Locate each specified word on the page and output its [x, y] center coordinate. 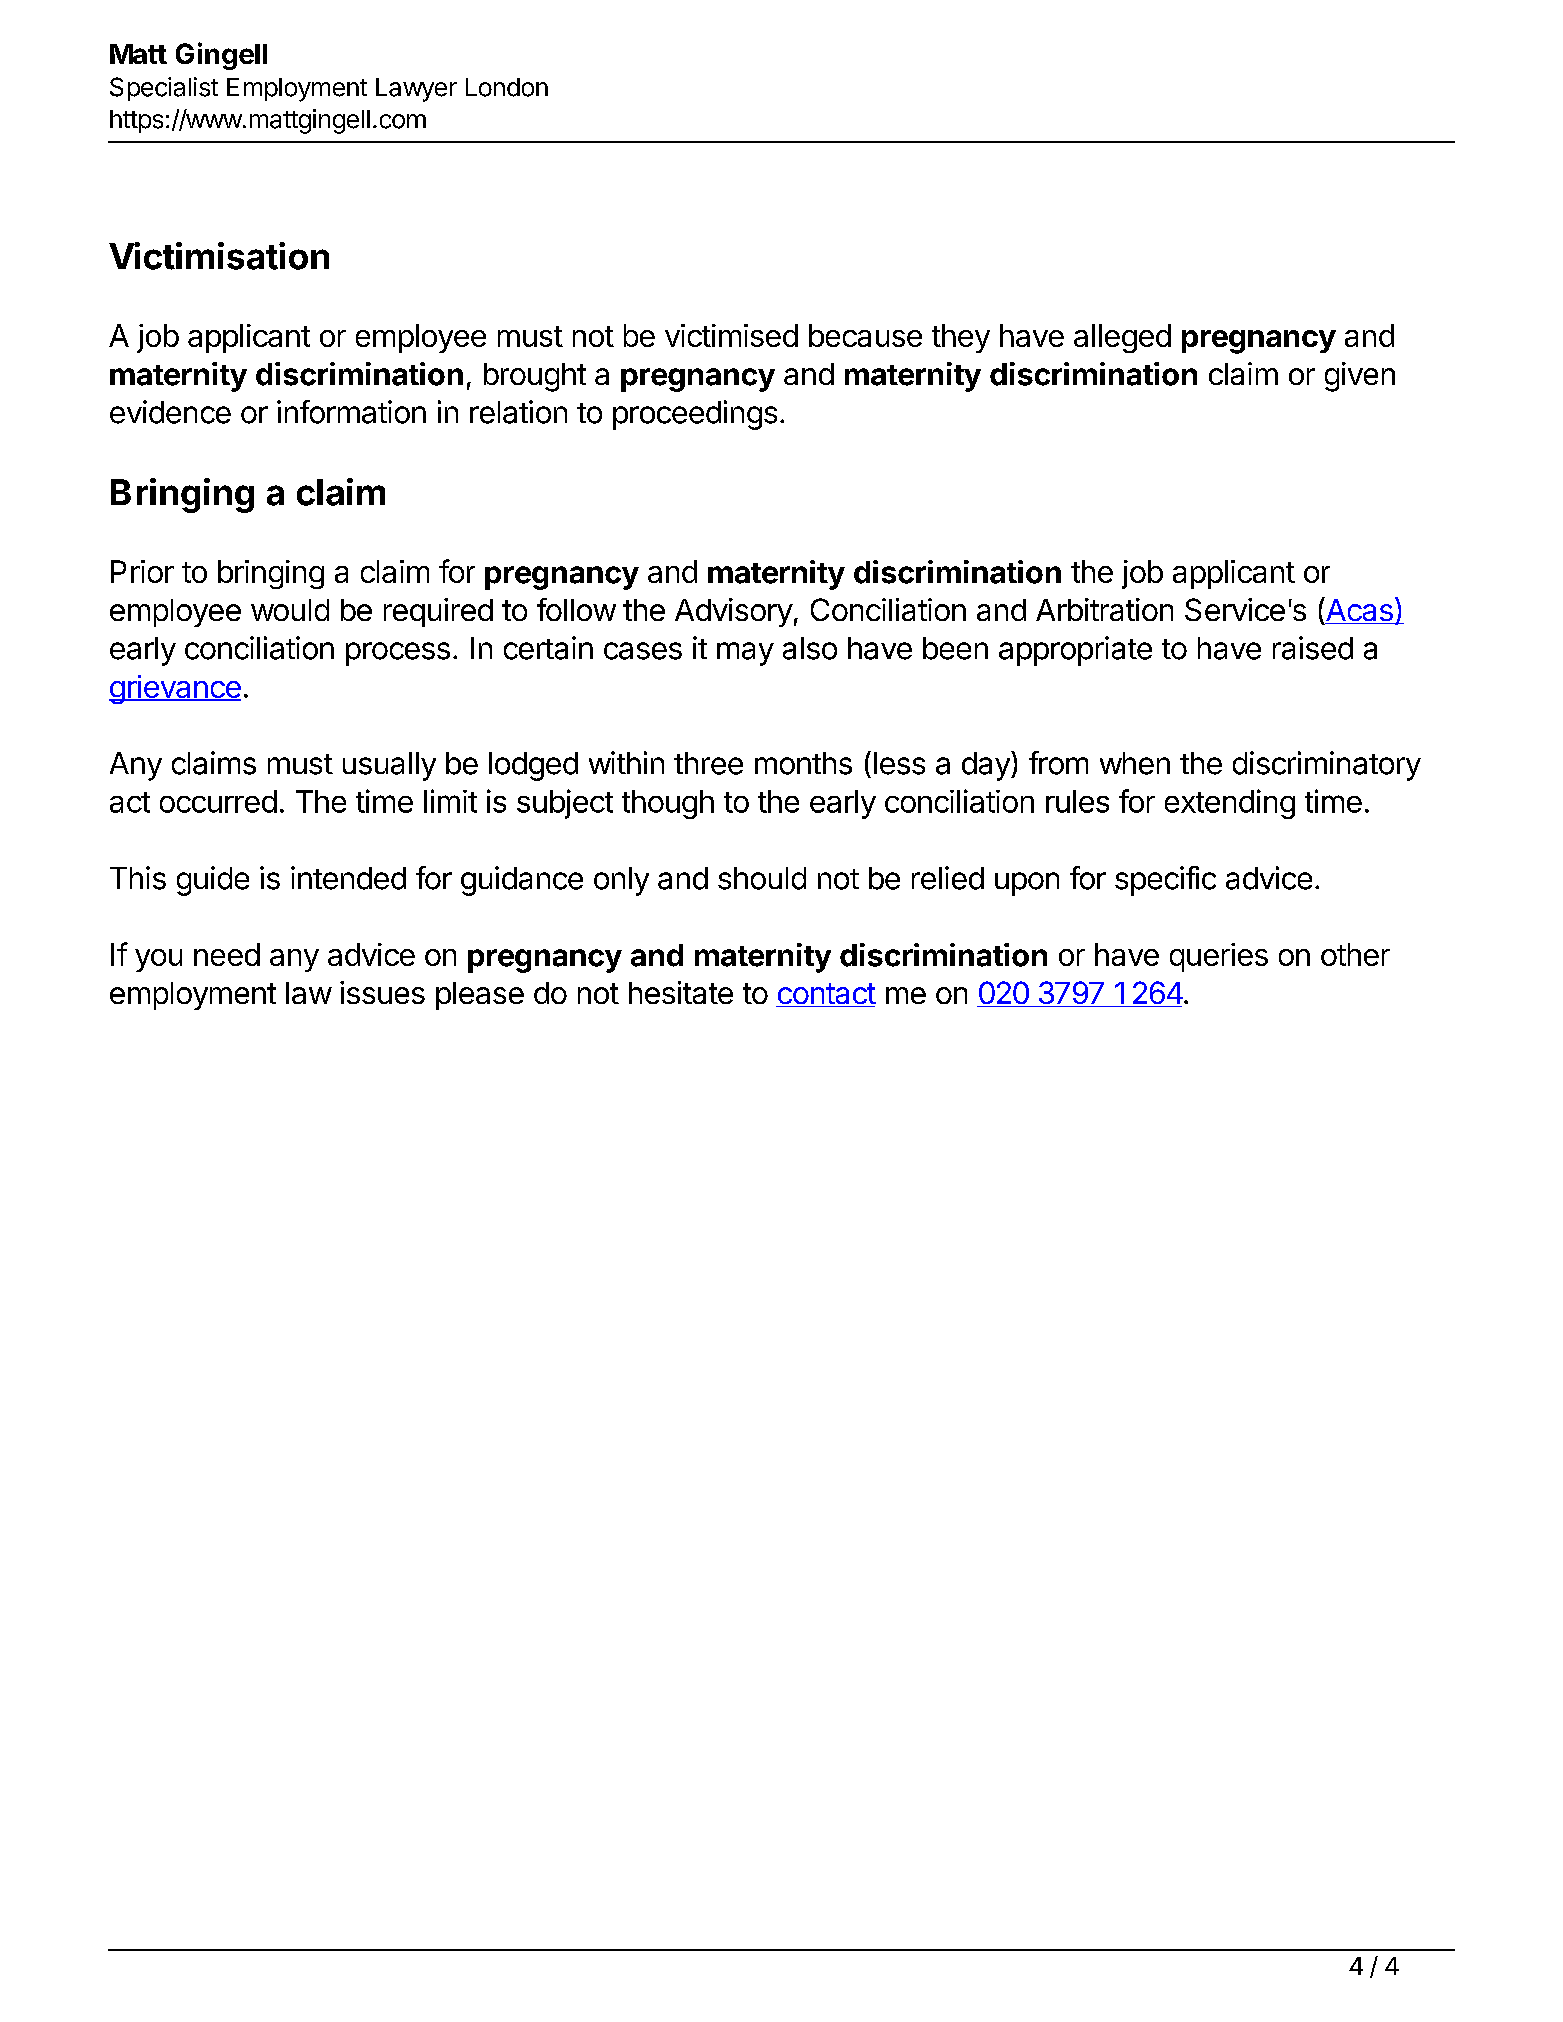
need [227, 954]
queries [1219, 957]
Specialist [164, 89]
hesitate [681, 992]
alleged [1122, 338]
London [507, 87]
